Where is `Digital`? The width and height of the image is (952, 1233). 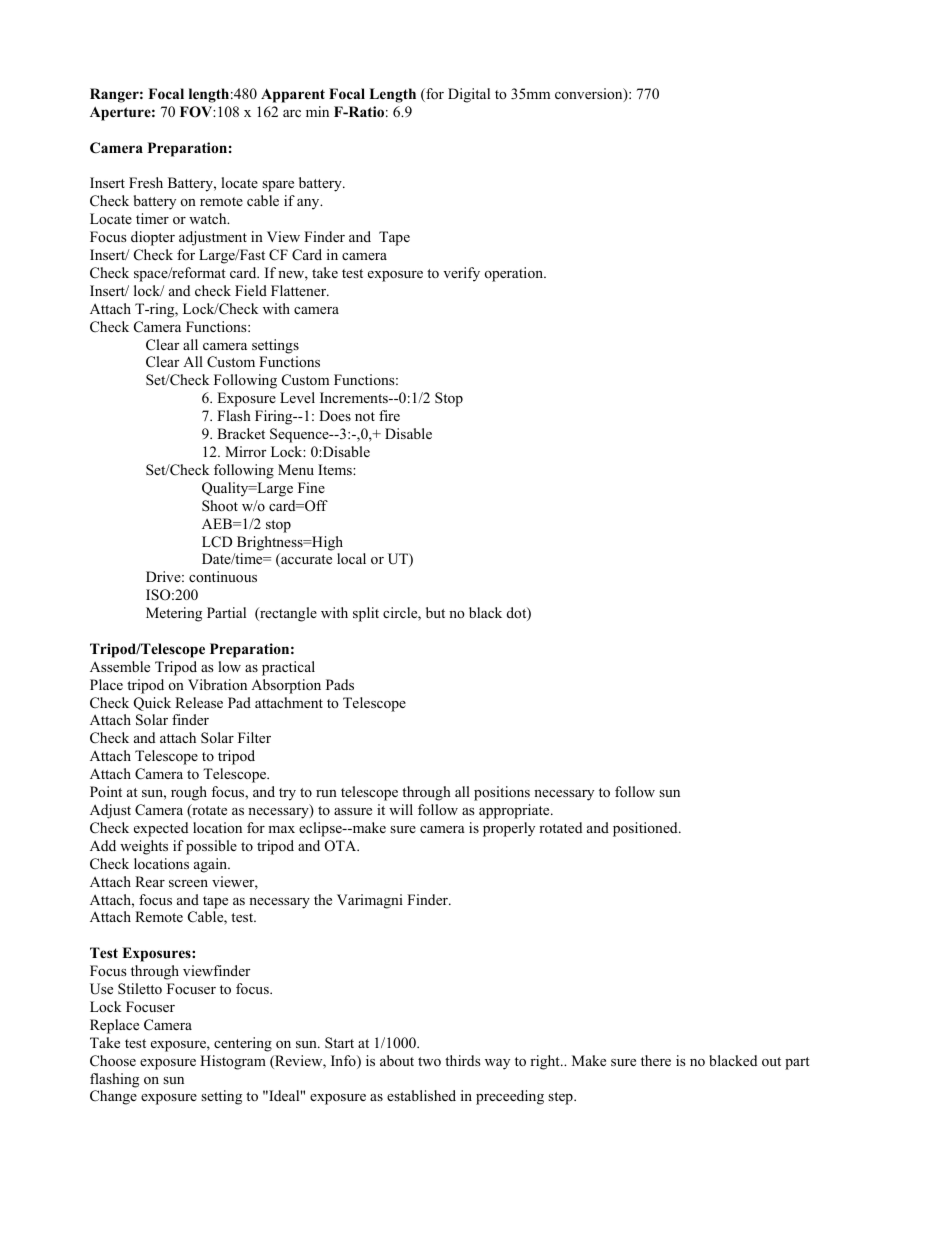 Digital is located at coordinates (469, 95).
